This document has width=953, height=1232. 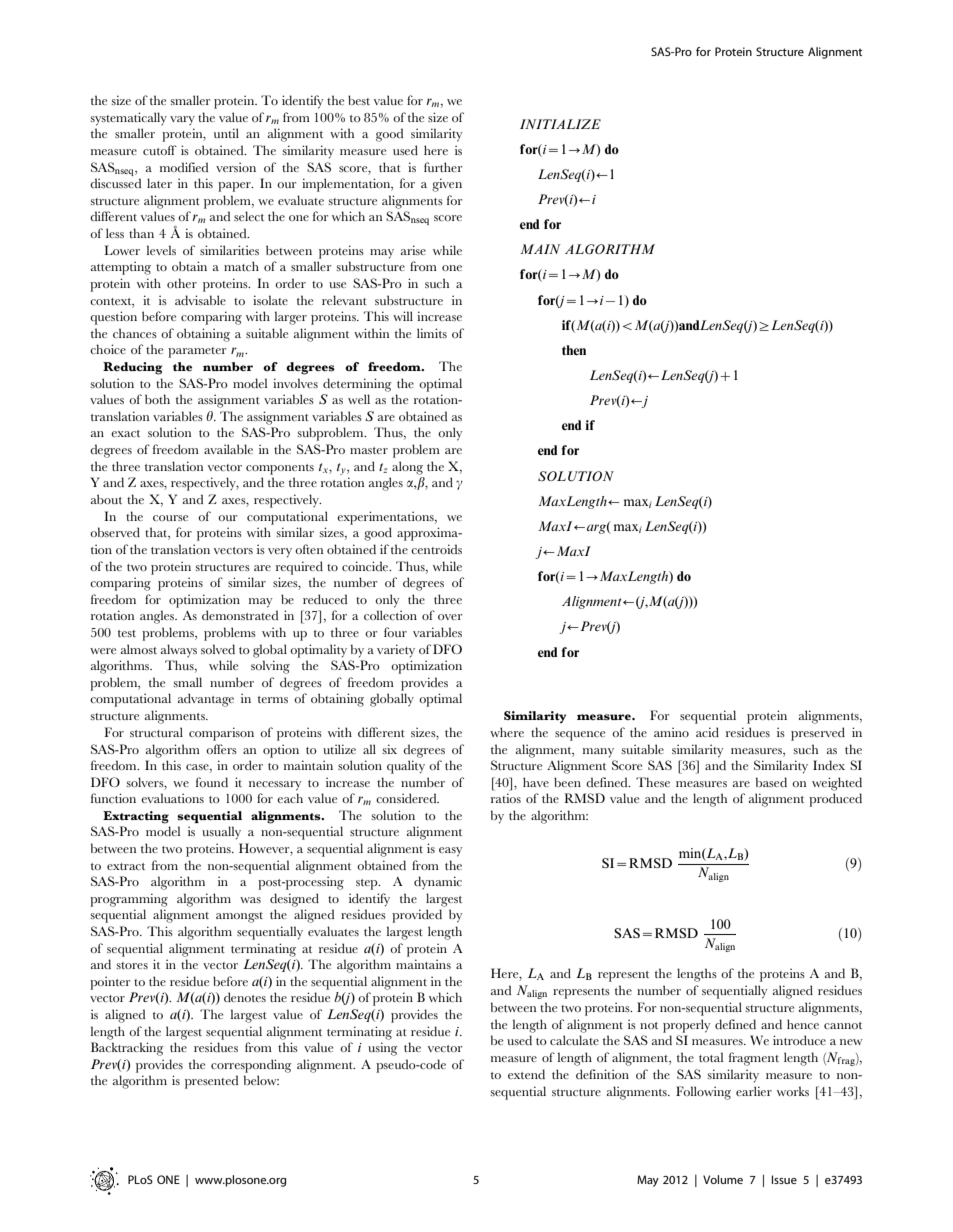 I want to click on found, so click(x=212, y=782).
